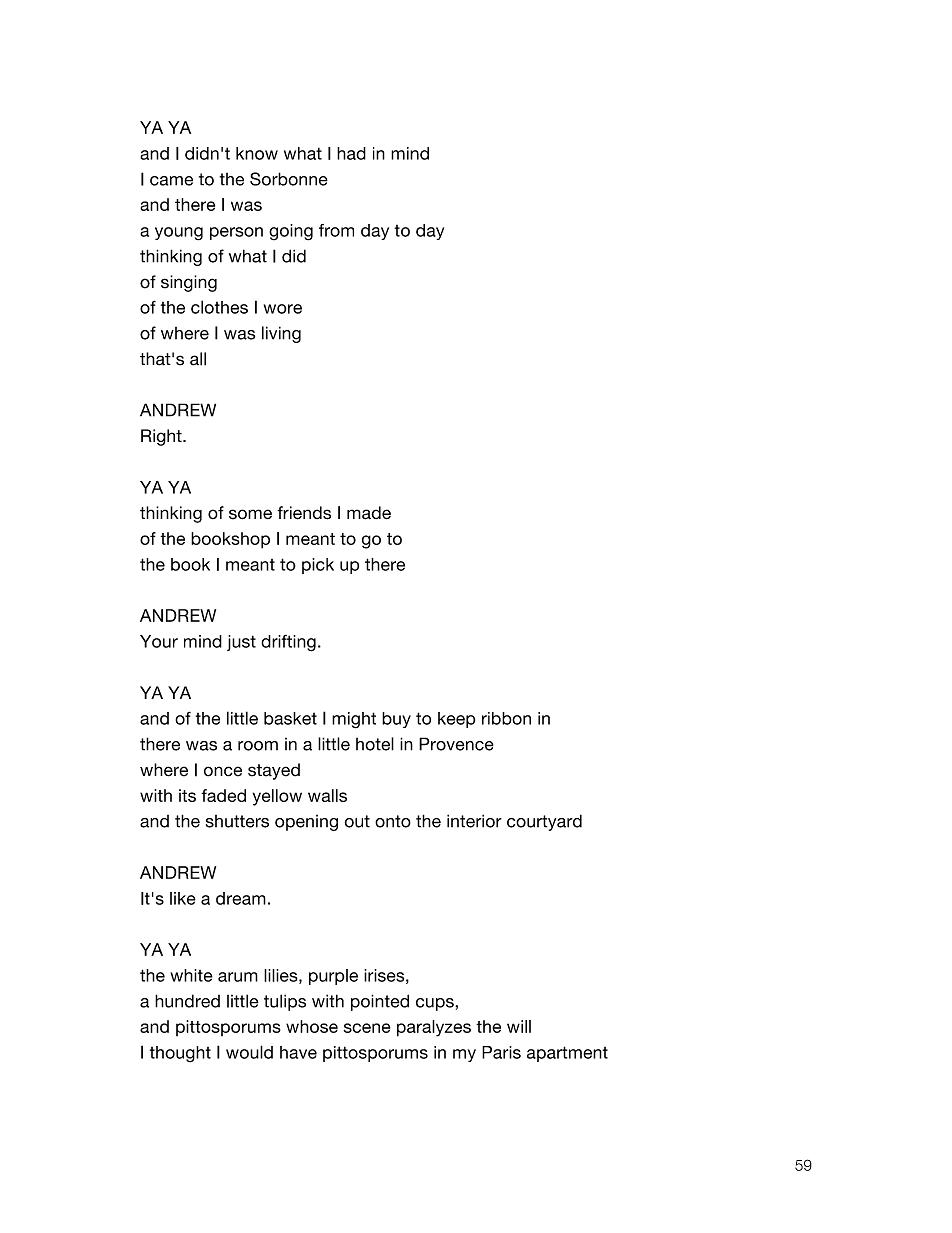 This page has width=952, height=1233. What do you see at coordinates (357, 821) in the page?
I see `out` at bounding box center [357, 821].
